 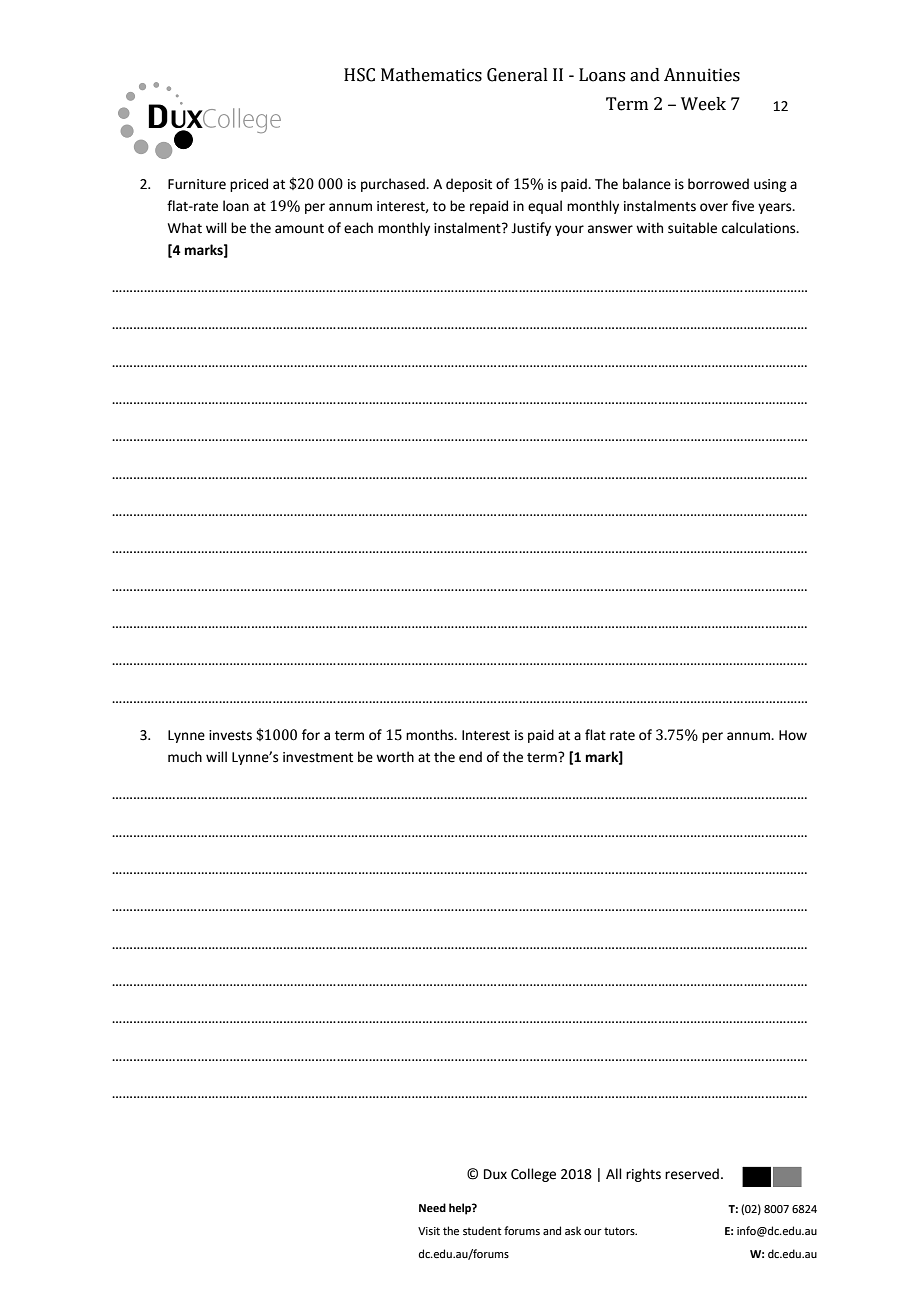 What do you see at coordinates (461, 1209) in the screenshot?
I see `help` at bounding box center [461, 1209].
